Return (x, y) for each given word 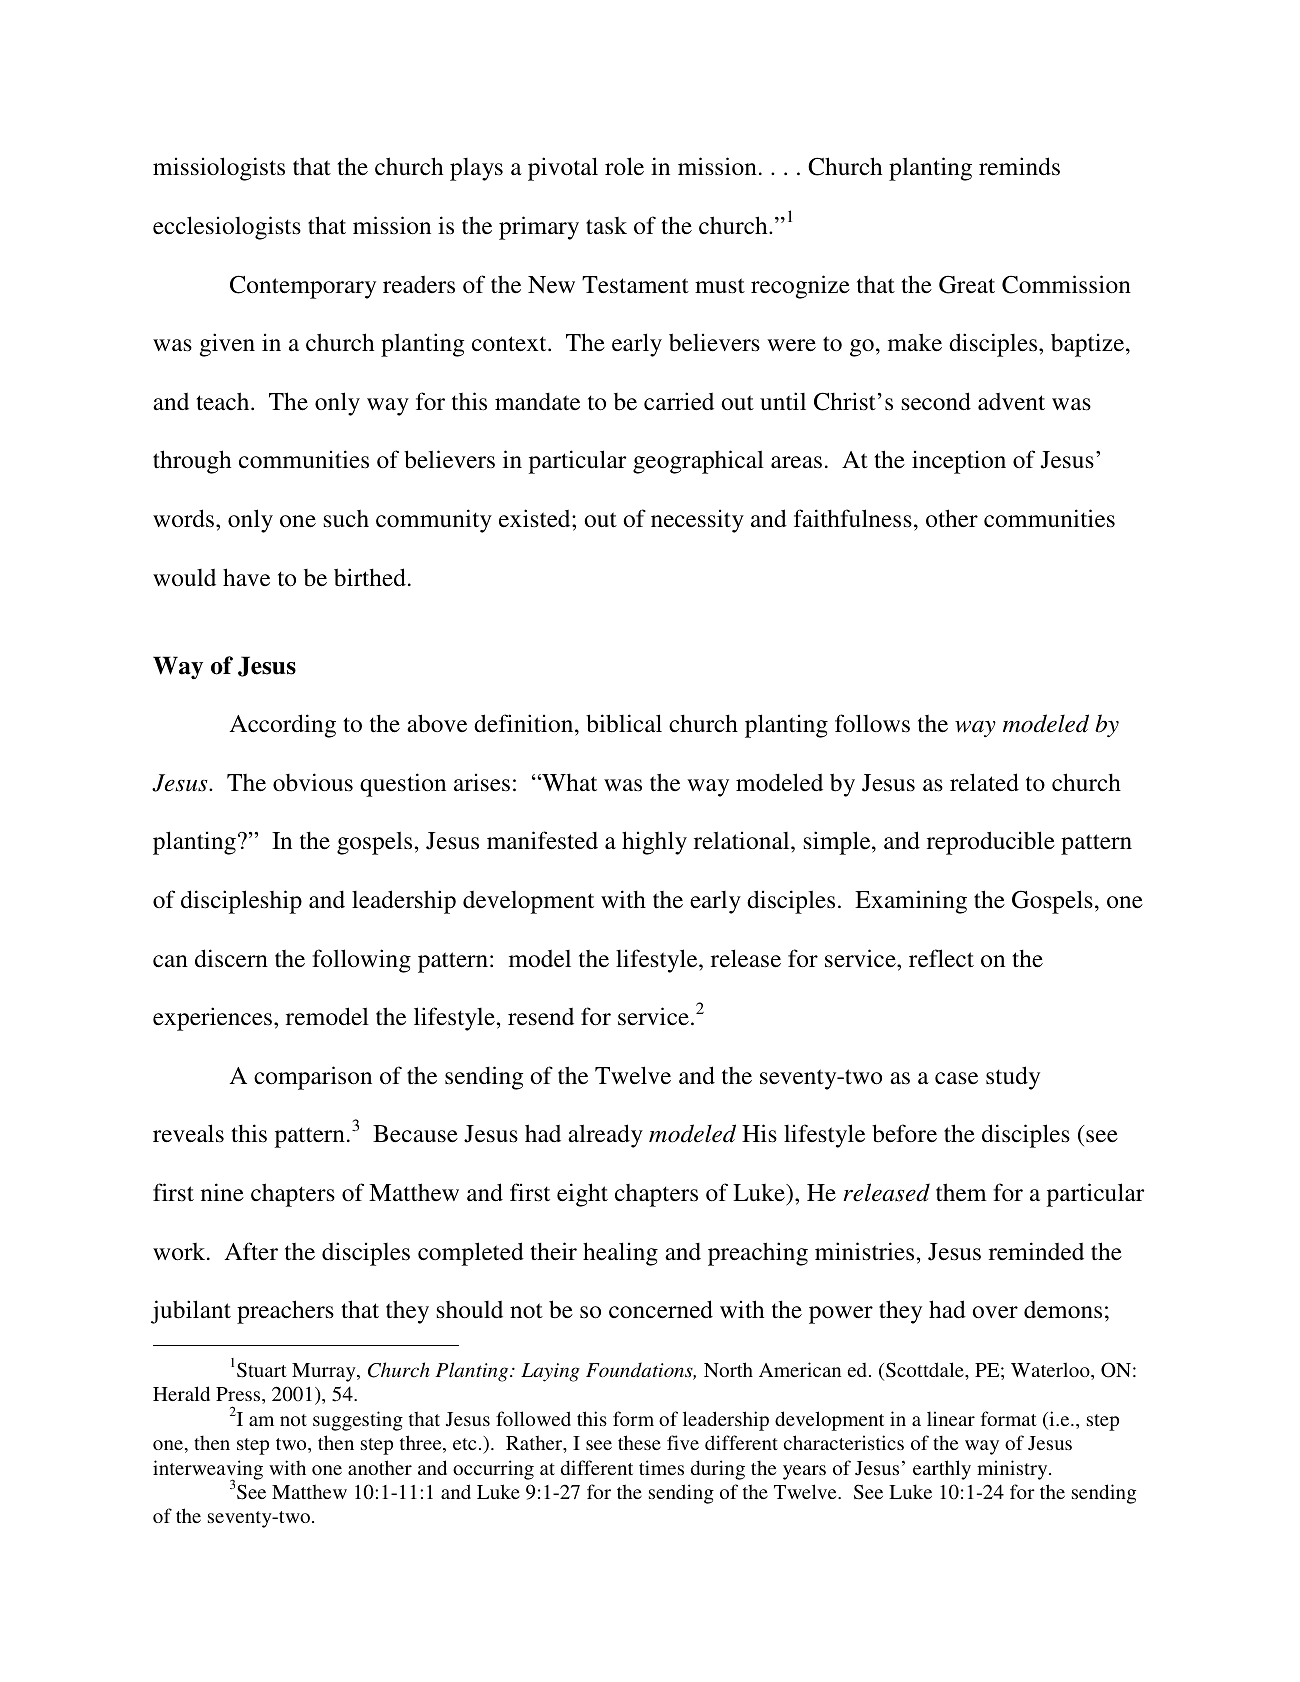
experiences (212, 1019)
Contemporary (303, 287)
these (639, 1442)
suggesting (358, 1421)
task (606, 226)
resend (541, 1016)
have (246, 577)
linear (951, 1418)
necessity (697, 521)
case (956, 1078)
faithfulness (853, 518)
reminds (1019, 166)
